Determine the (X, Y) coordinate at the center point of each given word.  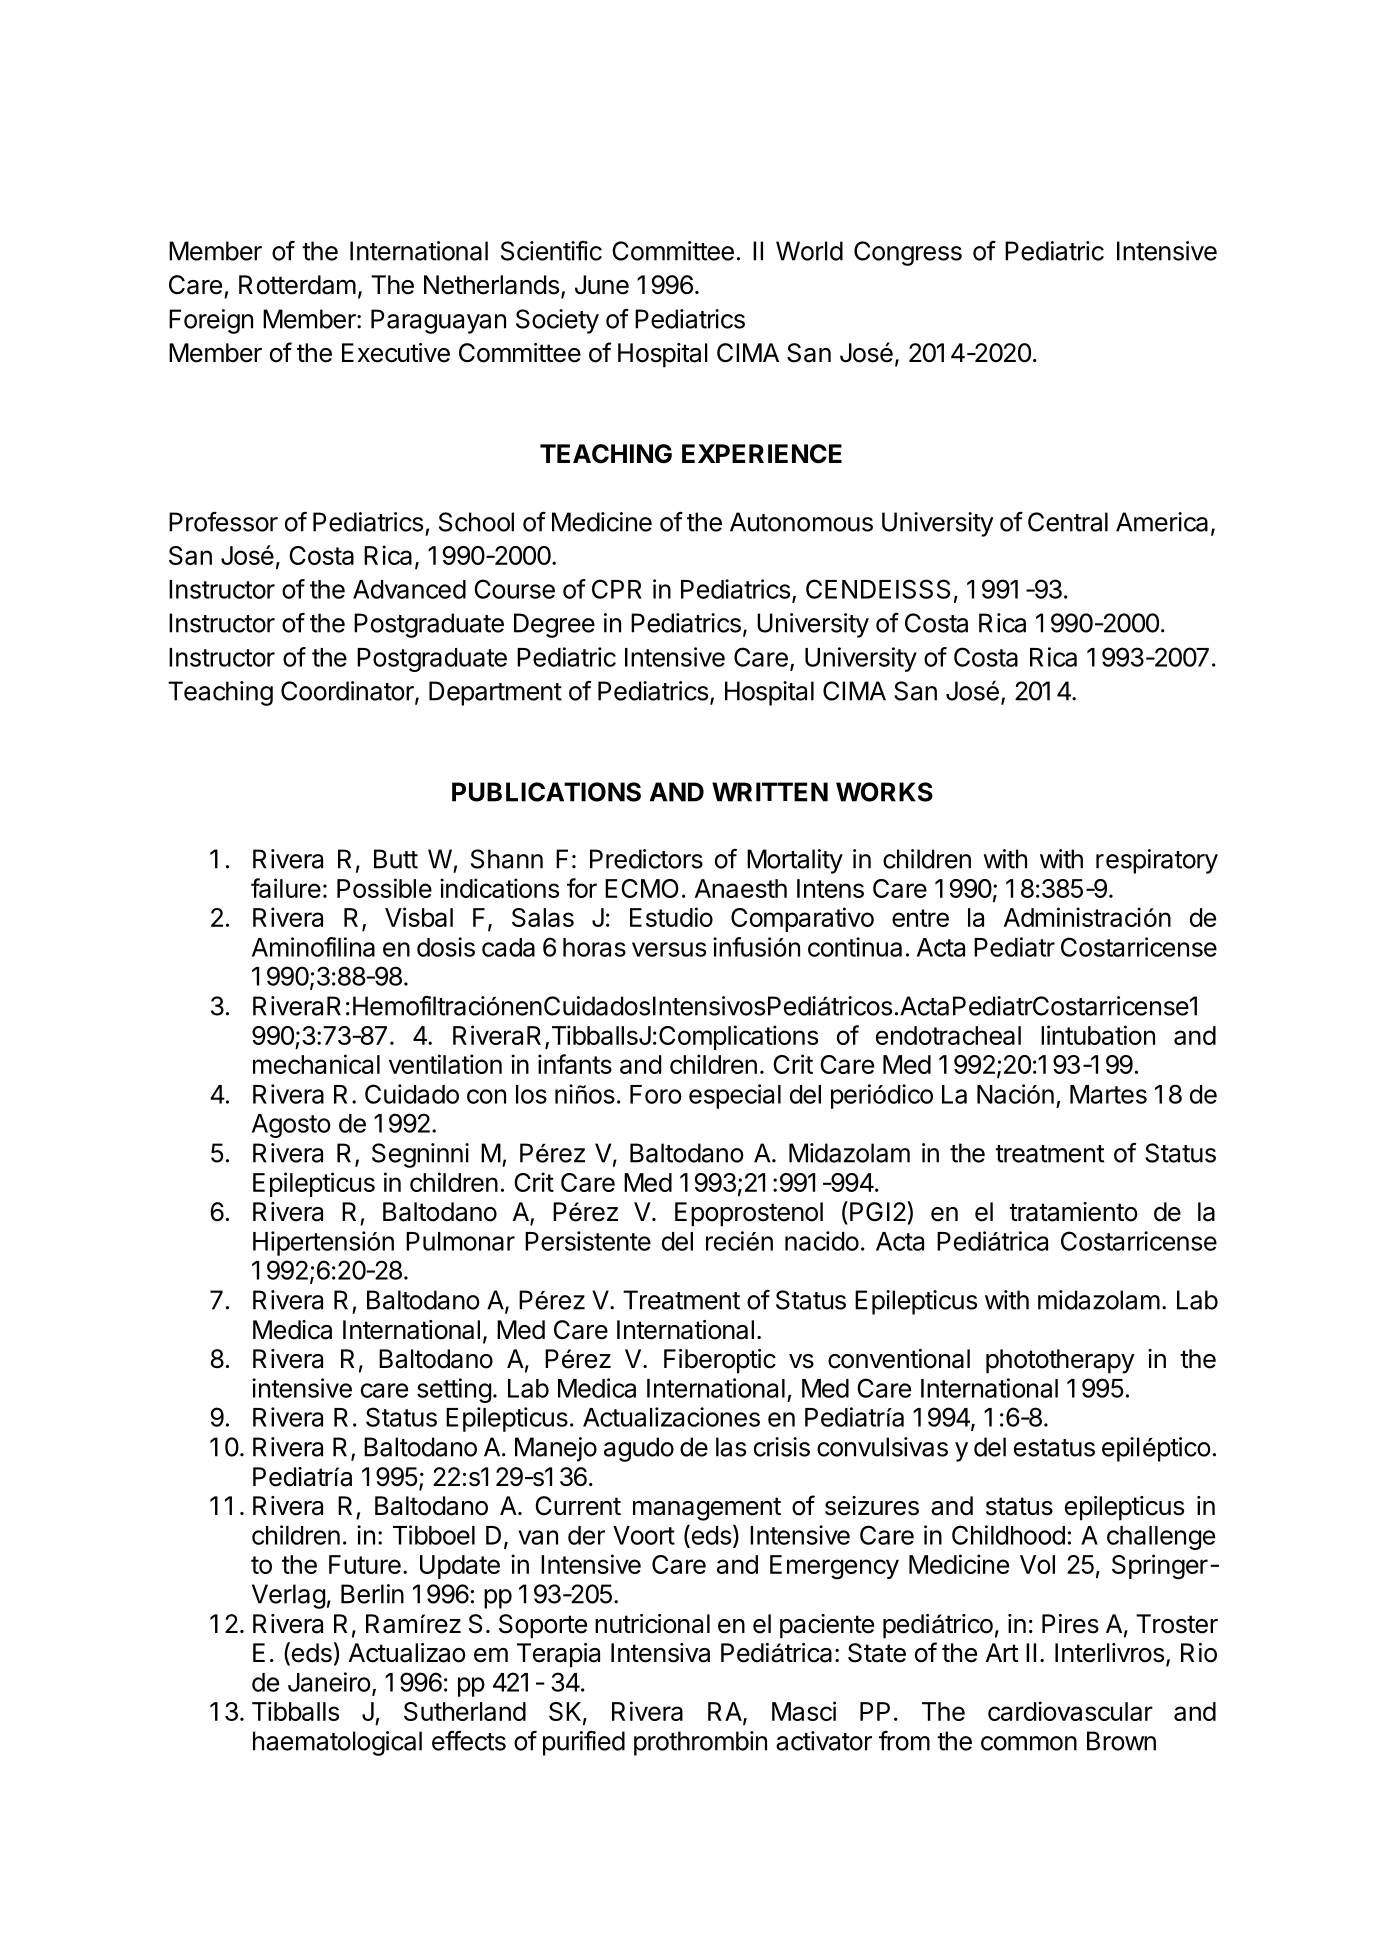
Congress (908, 253)
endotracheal (948, 1035)
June (602, 285)
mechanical (316, 1064)
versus (669, 949)
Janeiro (329, 1682)
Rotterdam (297, 285)
